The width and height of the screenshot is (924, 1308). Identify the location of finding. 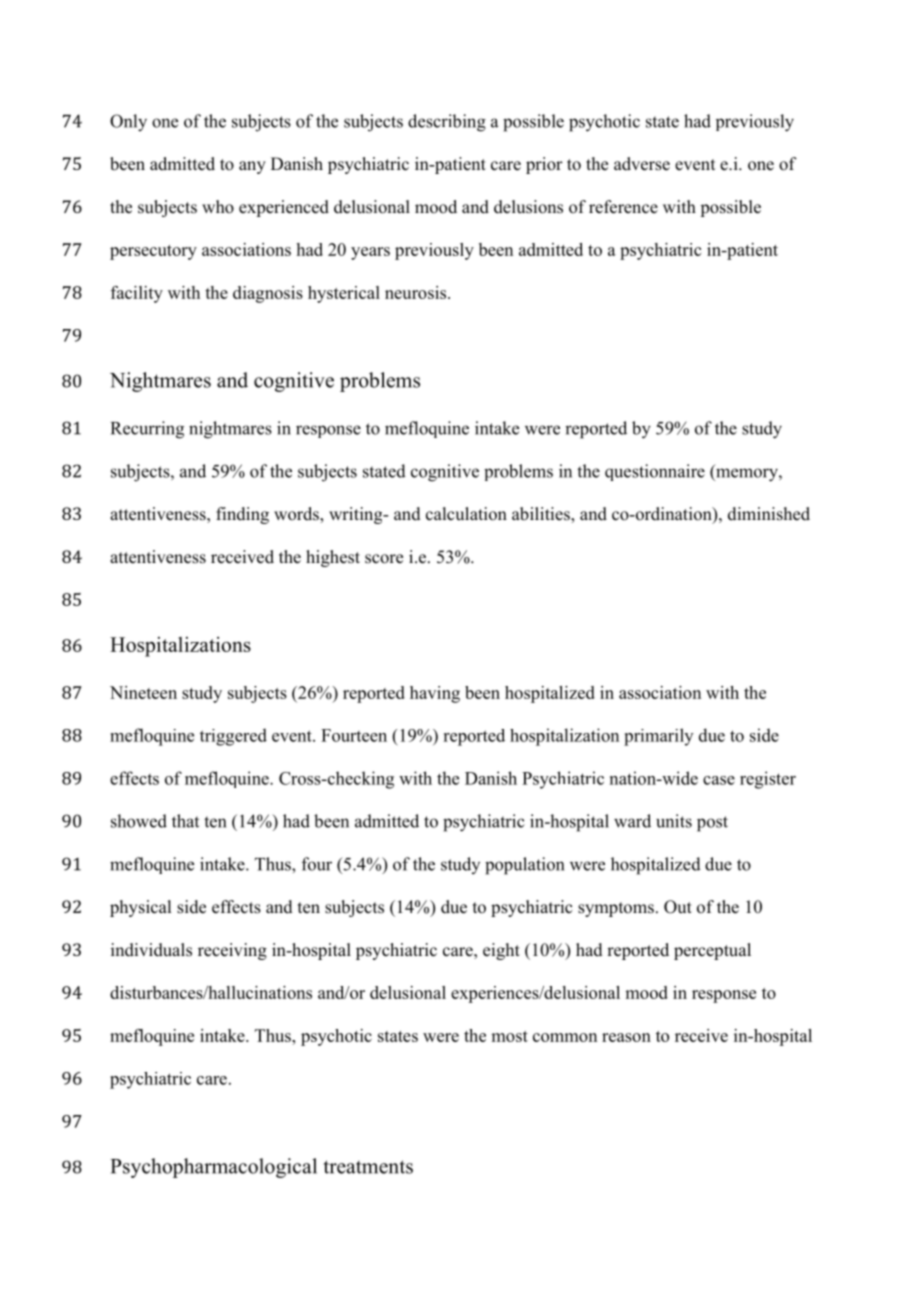
(242, 515).
